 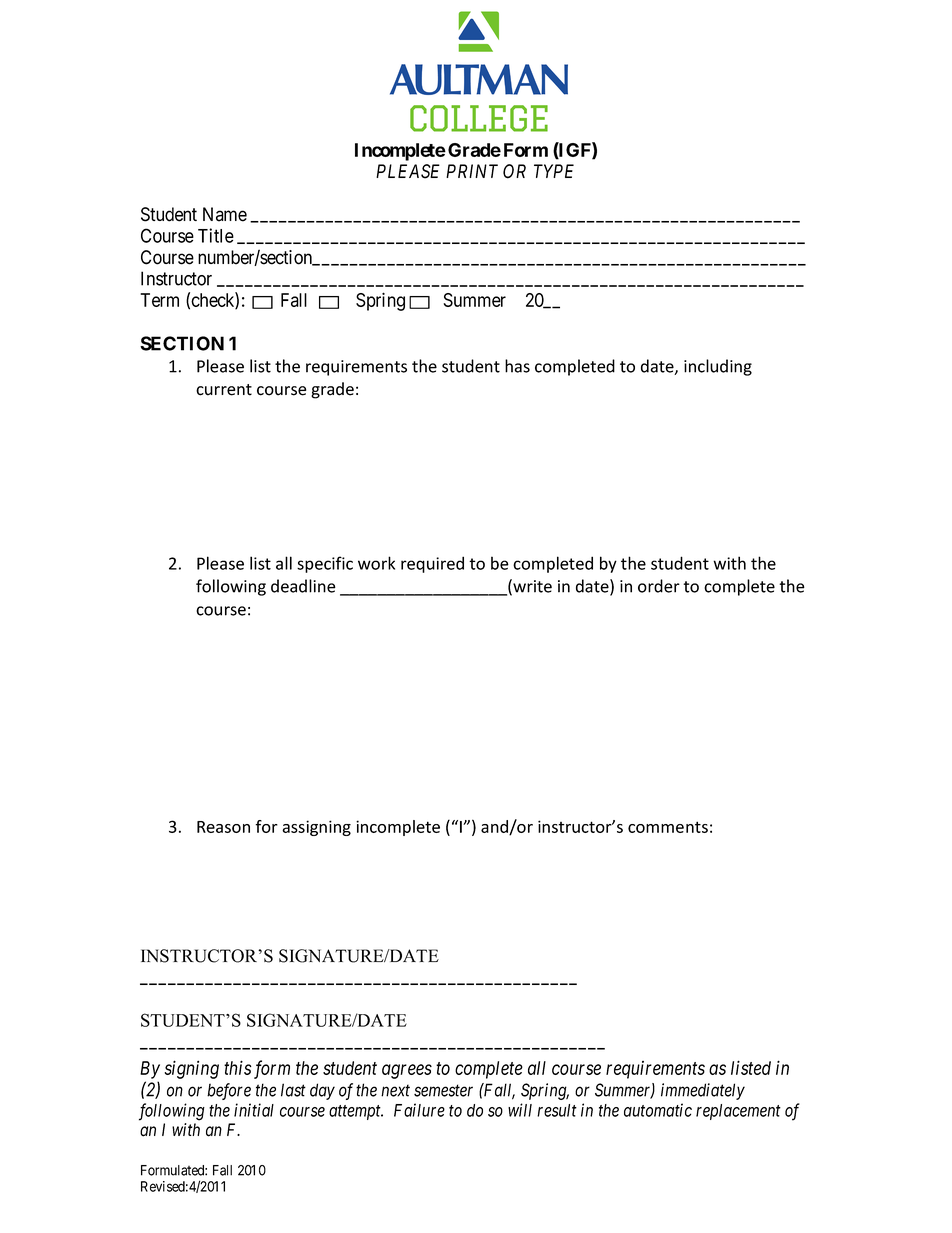 What do you see at coordinates (407, 1071) in the screenshot?
I see `agrees` at bounding box center [407, 1071].
